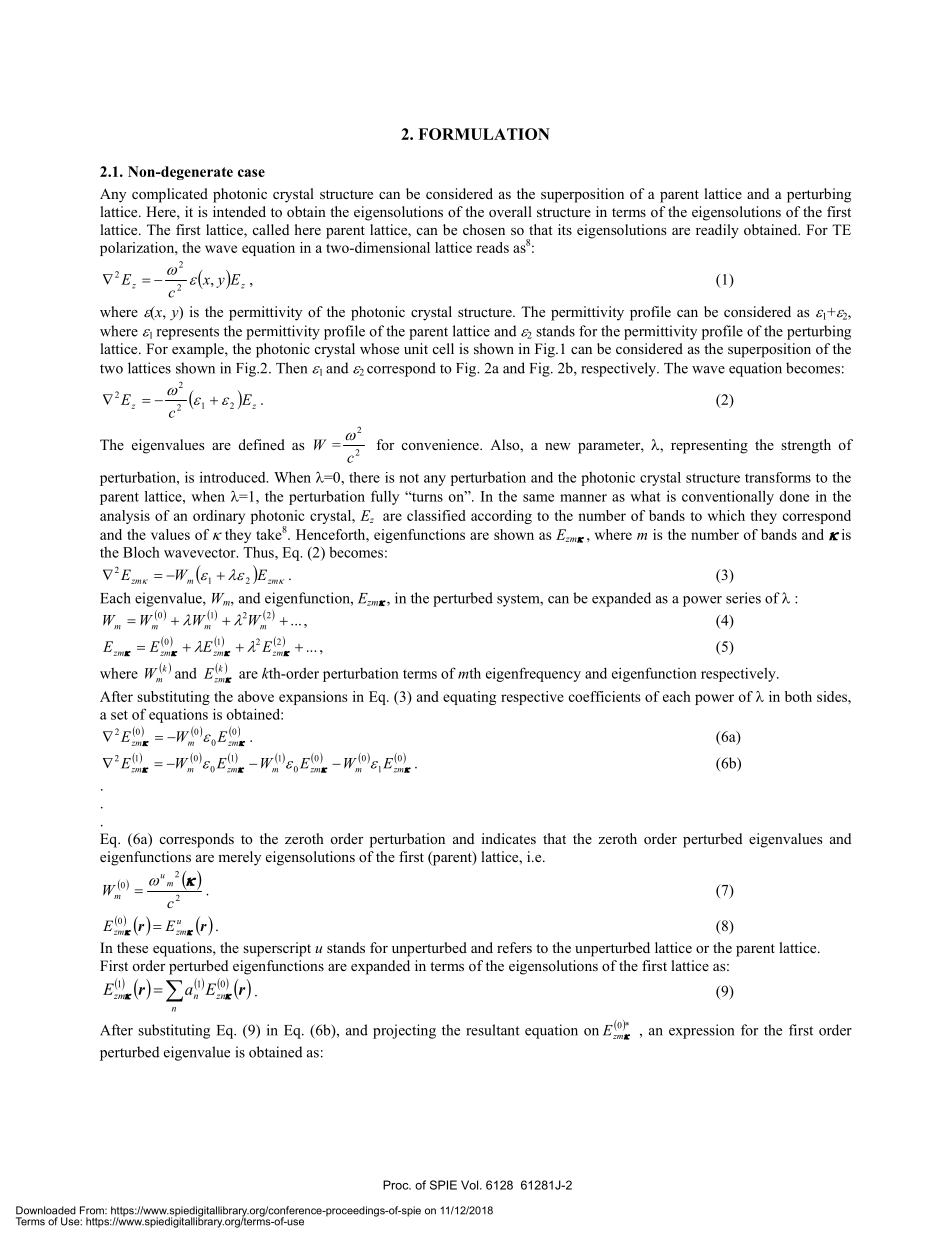 This screenshot has height=1233, width=952. What do you see at coordinates (471, 1185) in the screenshot?
I see `Vol` at bounding box center [471, 1185].
